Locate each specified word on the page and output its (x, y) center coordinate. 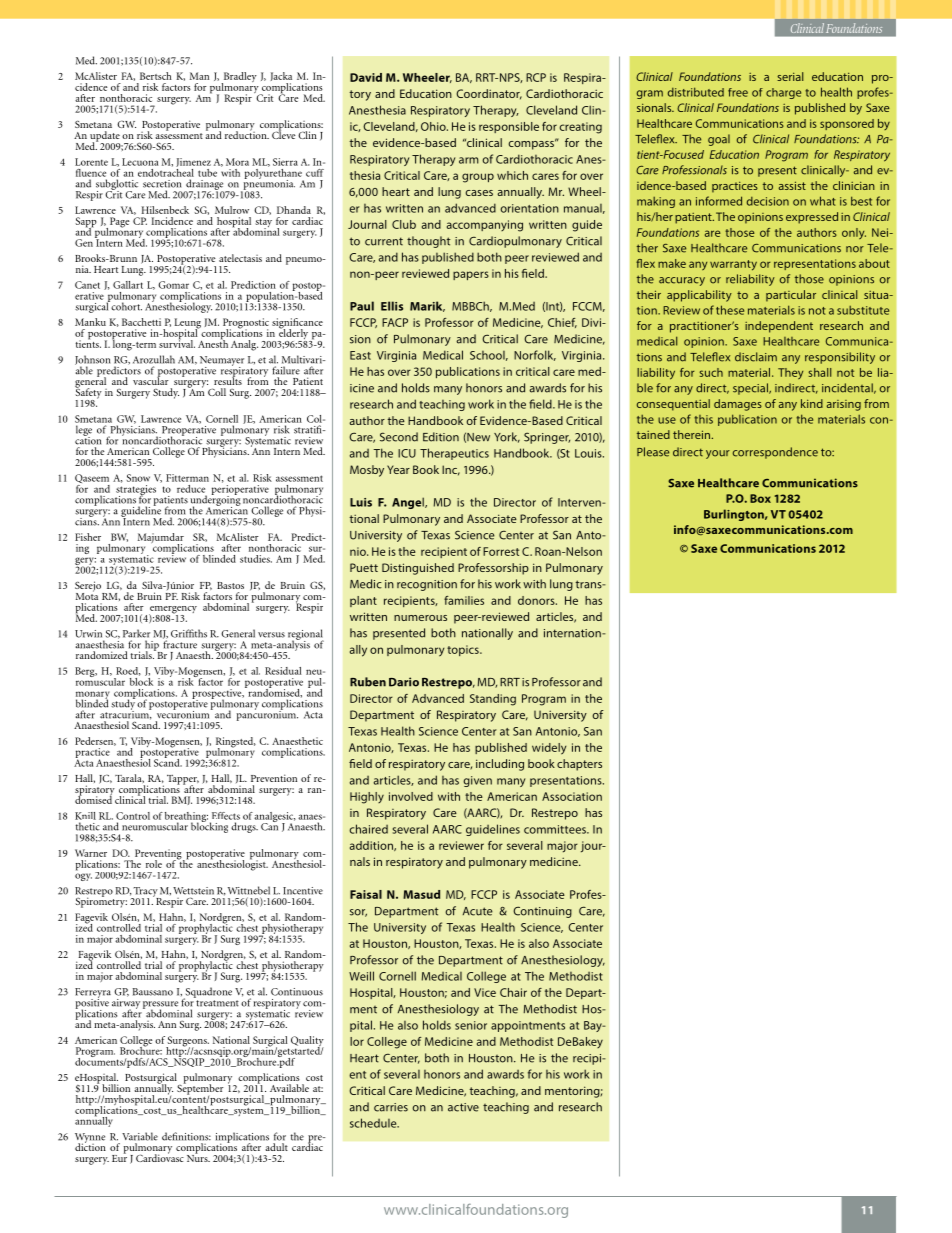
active (463, 1107)
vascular (151, 380)
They (790, 373)
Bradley (239, 78)
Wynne (90, 1139)
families (464, 600)
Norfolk (535, 355)
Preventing (158, 855)
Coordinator (489, 94)
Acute (478, 911)
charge (783, 93)
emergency (173, 611)
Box (760, 498)
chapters (579, 765)
